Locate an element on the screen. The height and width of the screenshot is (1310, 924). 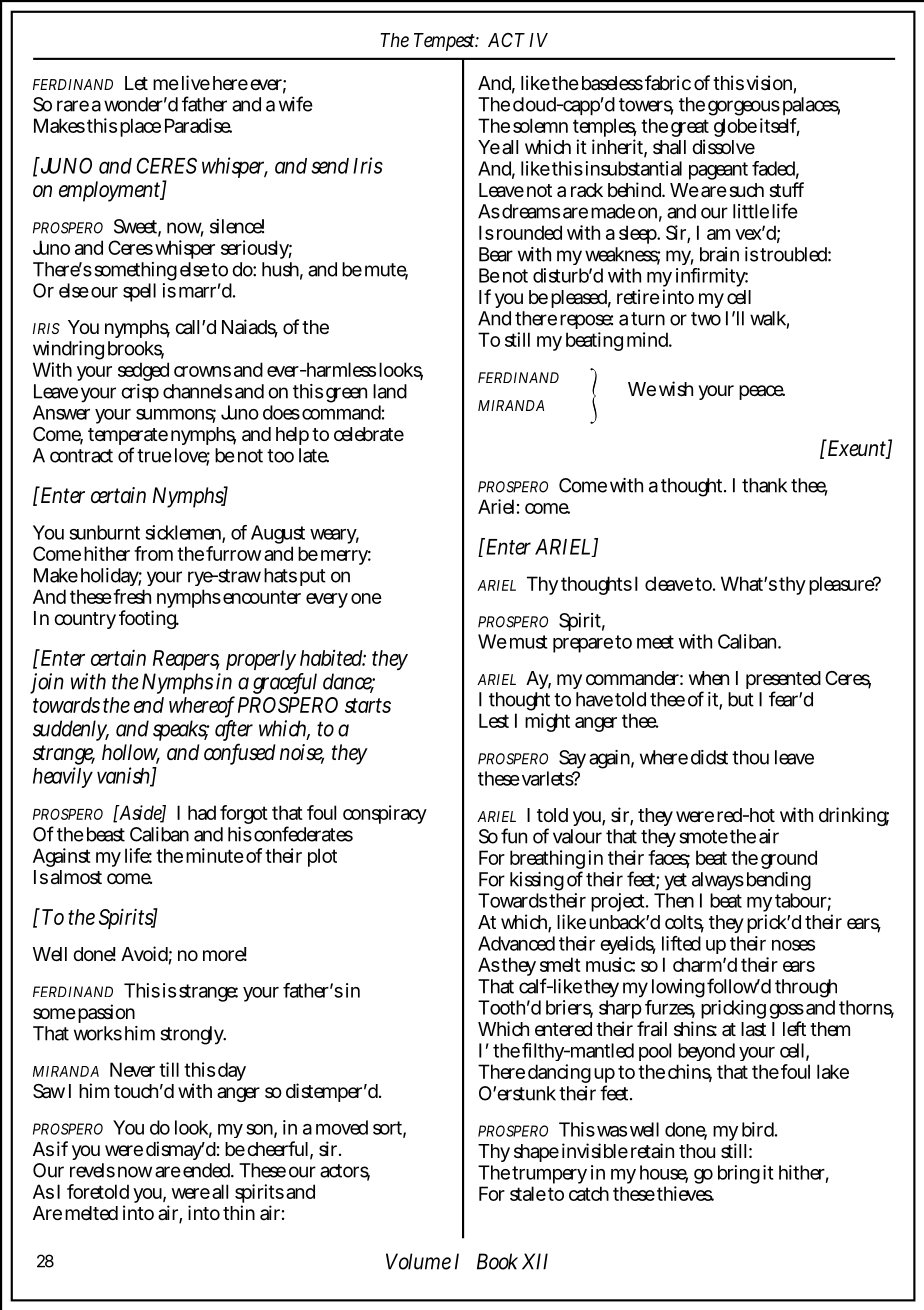
presented is located at coordinates (783, 681).
